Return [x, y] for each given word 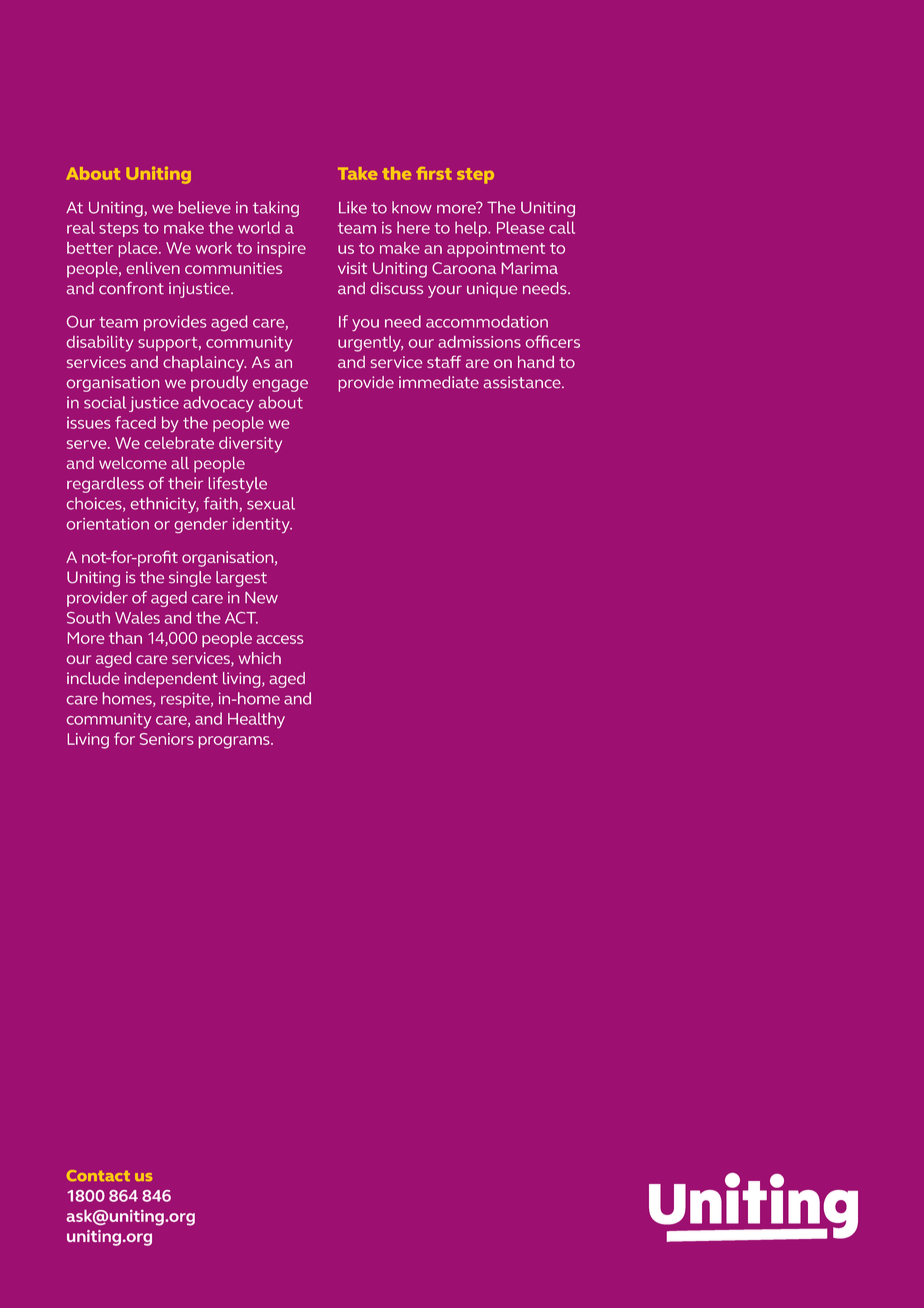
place [139, 249]
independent [171, 680]
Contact [98, 1175]
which [260, 658]
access [280, 639]
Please [520, 227]
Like [353, 207]
